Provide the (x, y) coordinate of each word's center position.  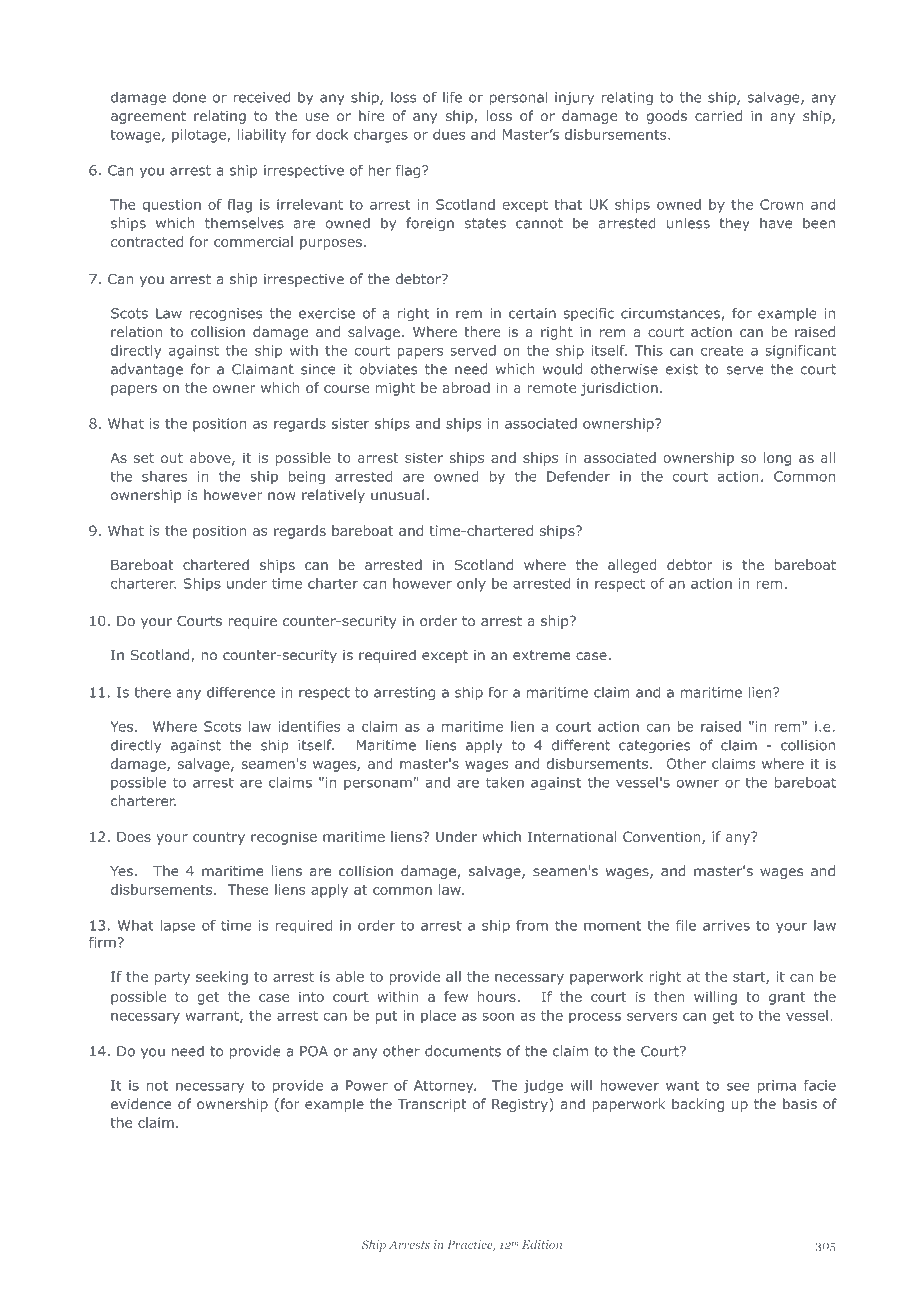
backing (698, 1105)
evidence (141, 1104)
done (189, 97)
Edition (542, 1244)
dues (449, 134)
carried (718, 115)
